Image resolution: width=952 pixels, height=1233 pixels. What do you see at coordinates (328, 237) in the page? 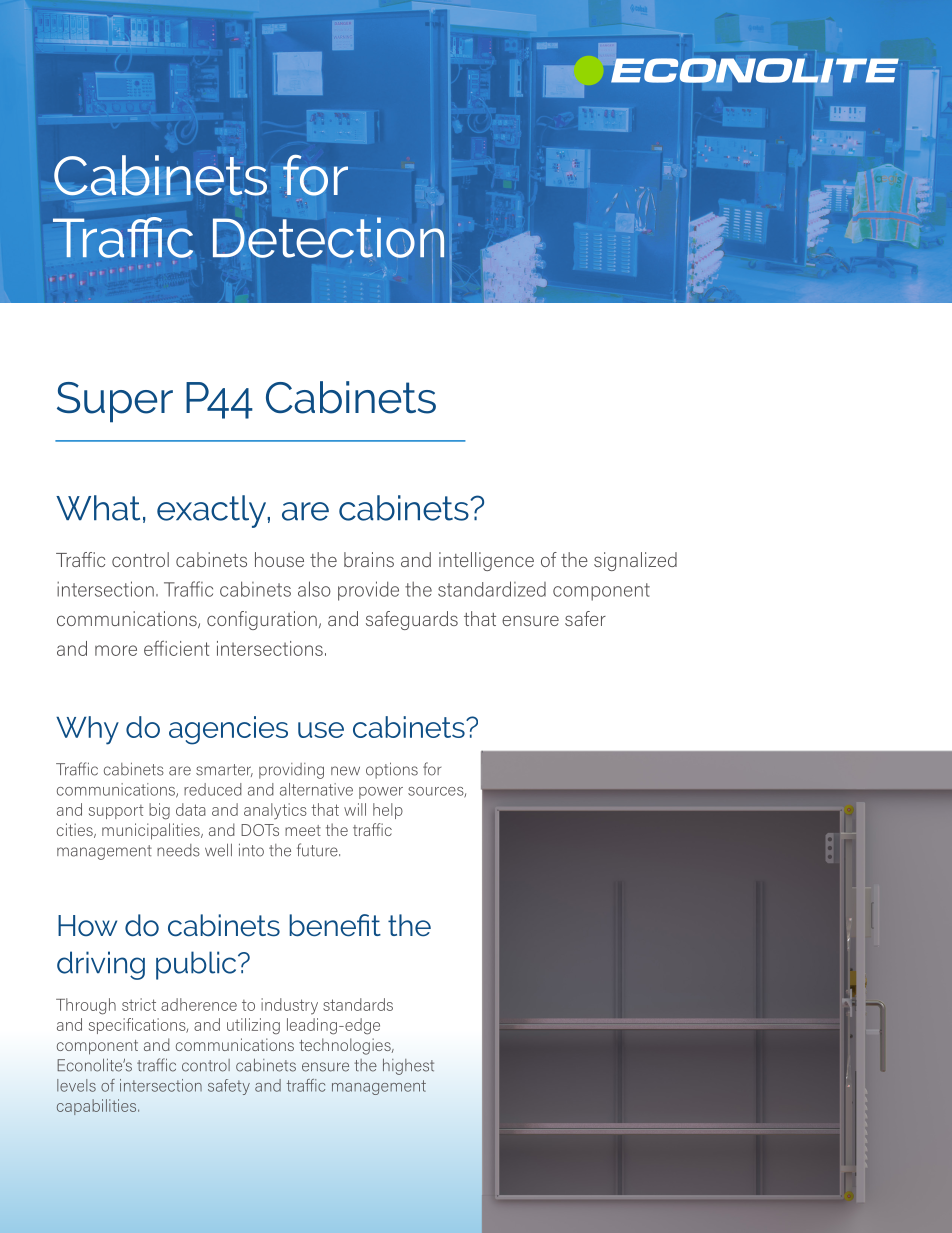
I see `Detection` at bounding box center [328, 237].
